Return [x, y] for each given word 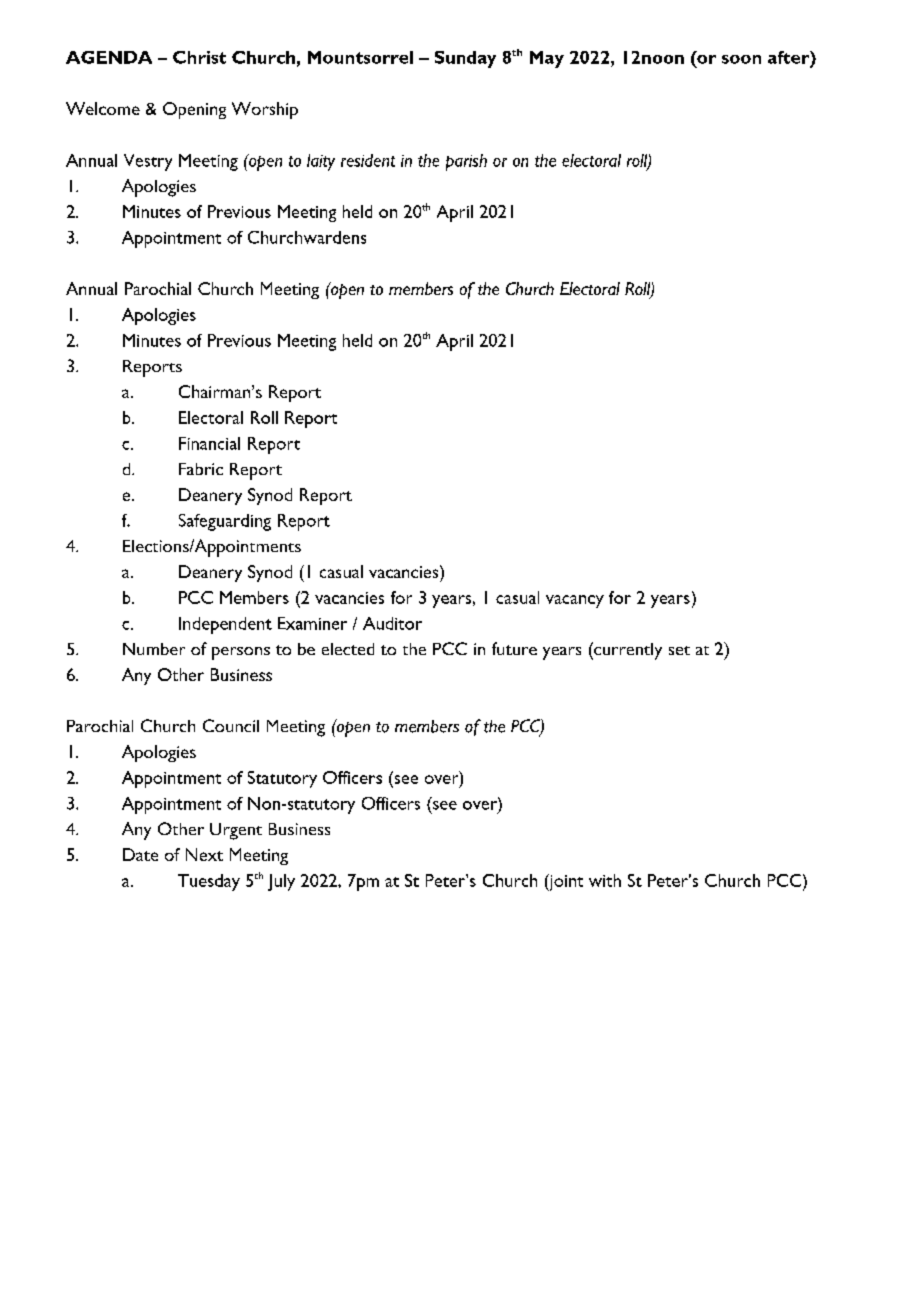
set [679, 650]
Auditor [392, 623]
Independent [225, 625]
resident [368, 160]
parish [466, 162]
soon [741, 59]
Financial [209, 443]
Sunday [465, 59]
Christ [199, 57]
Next [204, 854]
